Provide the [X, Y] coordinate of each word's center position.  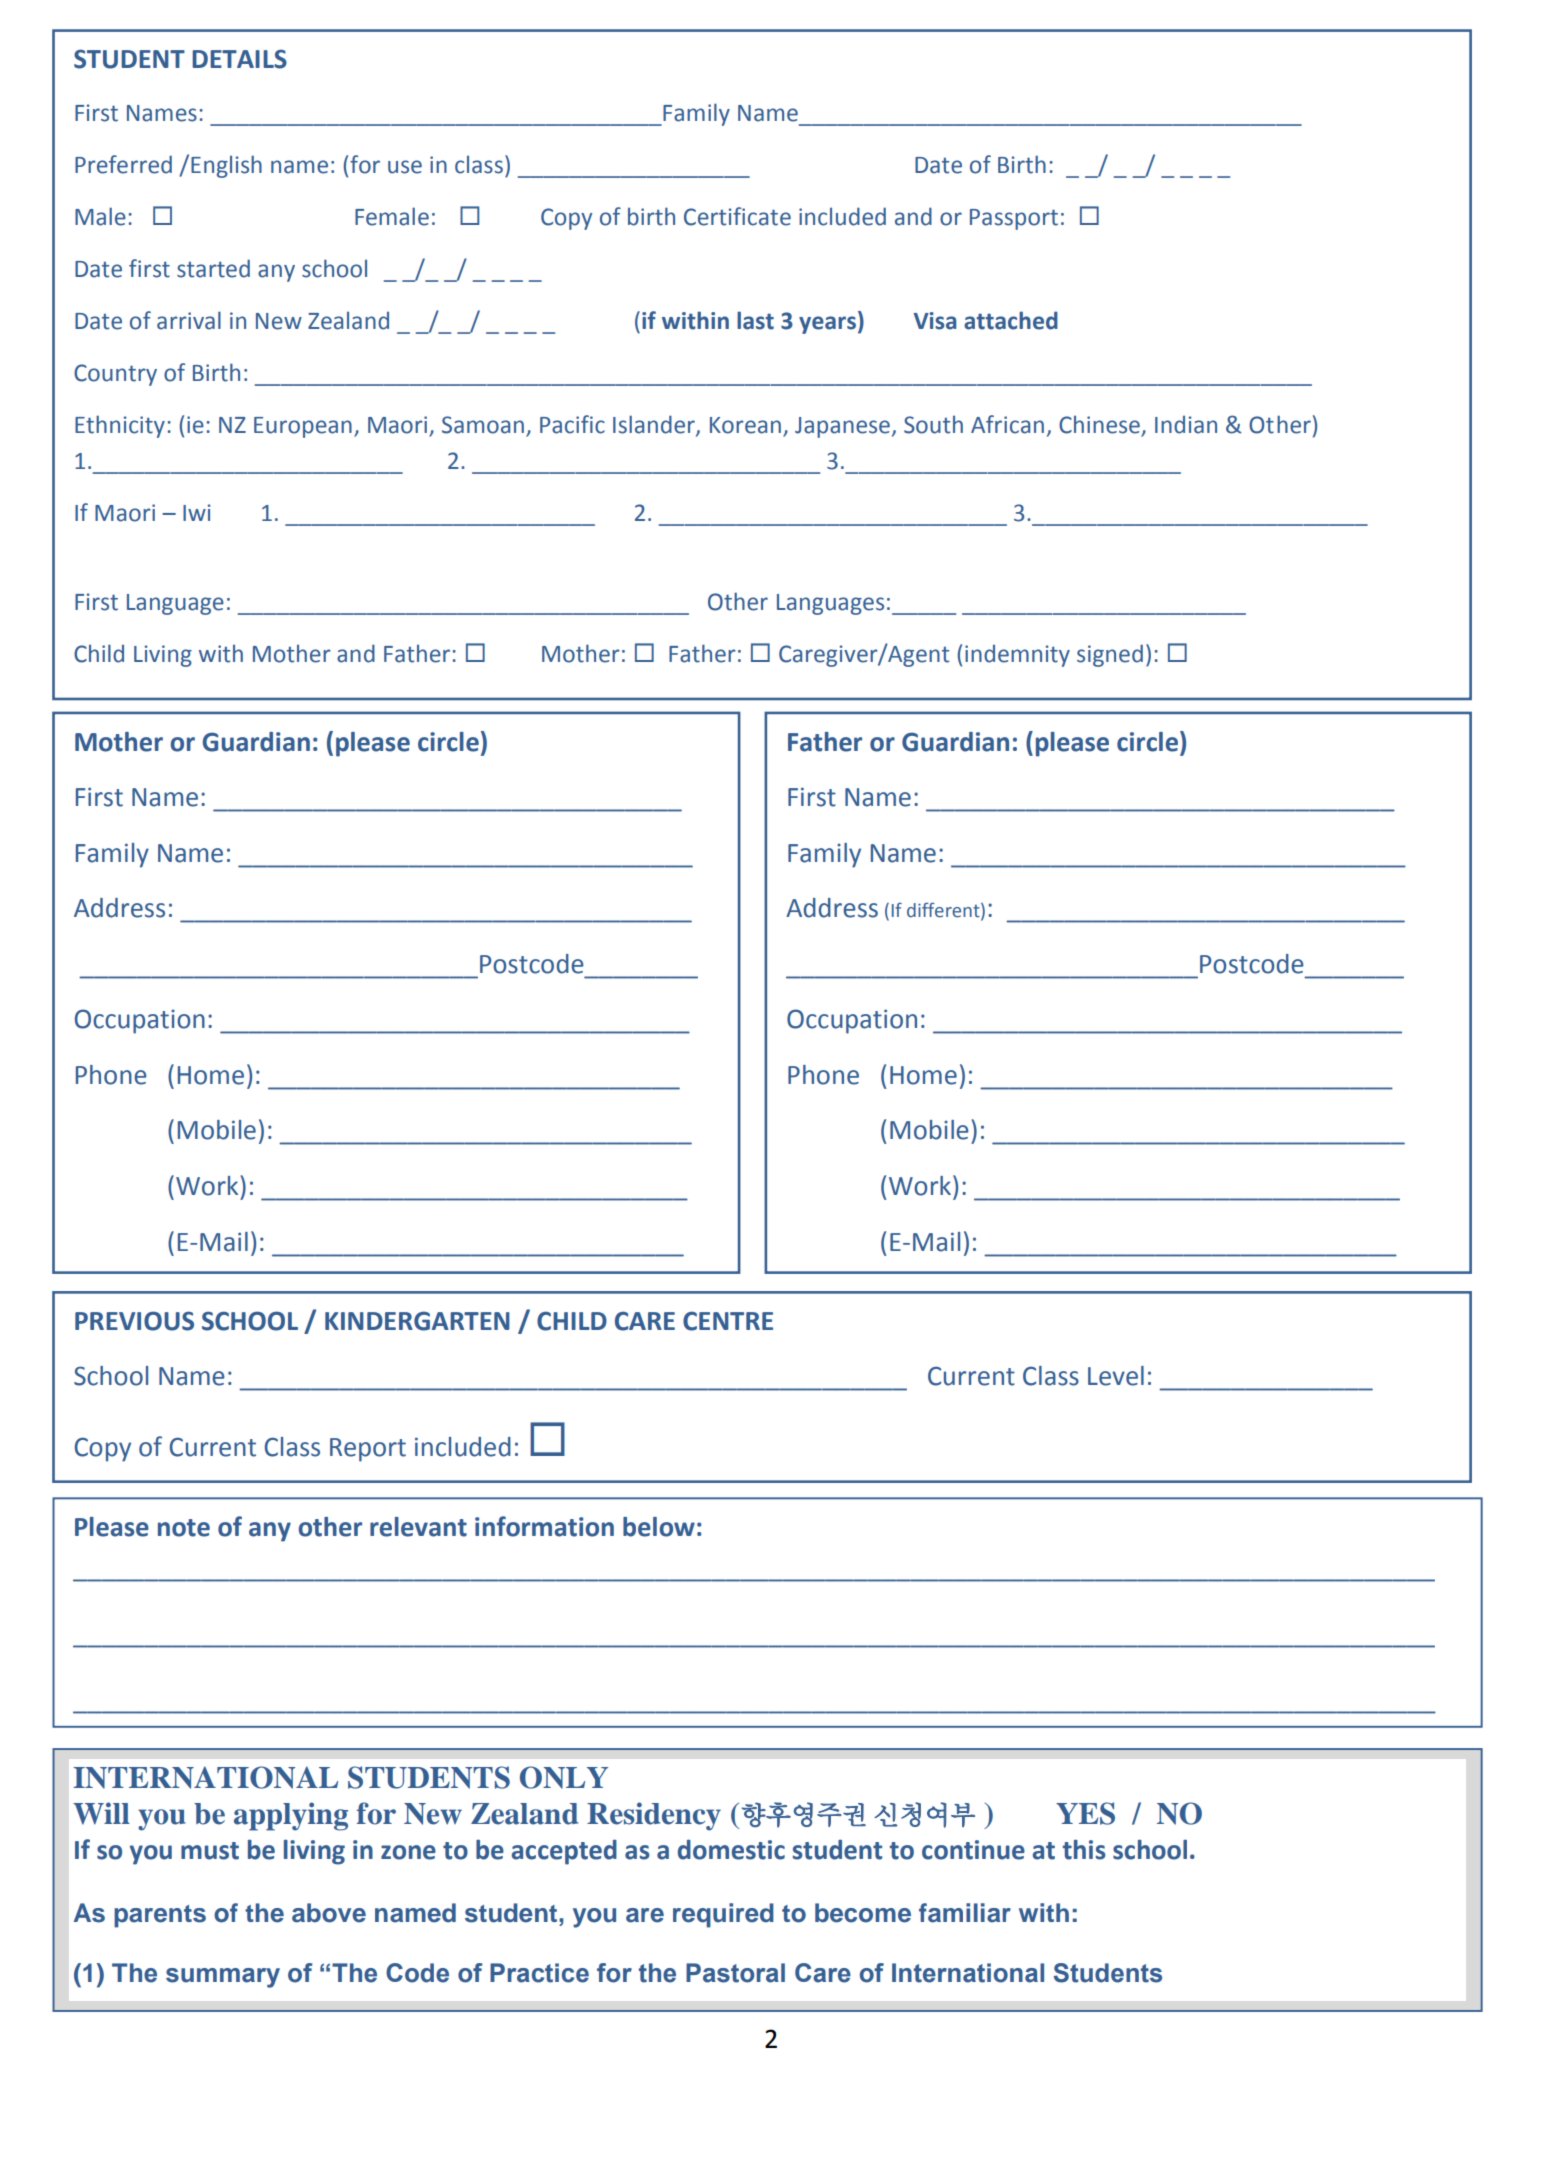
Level [1116, 1376]
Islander [655, 425]
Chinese [1100, 426]
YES [1085, 1813]
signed [1110, 655]
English [226, 166]
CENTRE [728, 1321]
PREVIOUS [134, 1321]
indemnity [1017, 656]
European [303, 427]
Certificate [737, 216]
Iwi [197, 512]
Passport [1014, 219]
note [184, 1528]
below [659, 1527]
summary [223, 1978]
